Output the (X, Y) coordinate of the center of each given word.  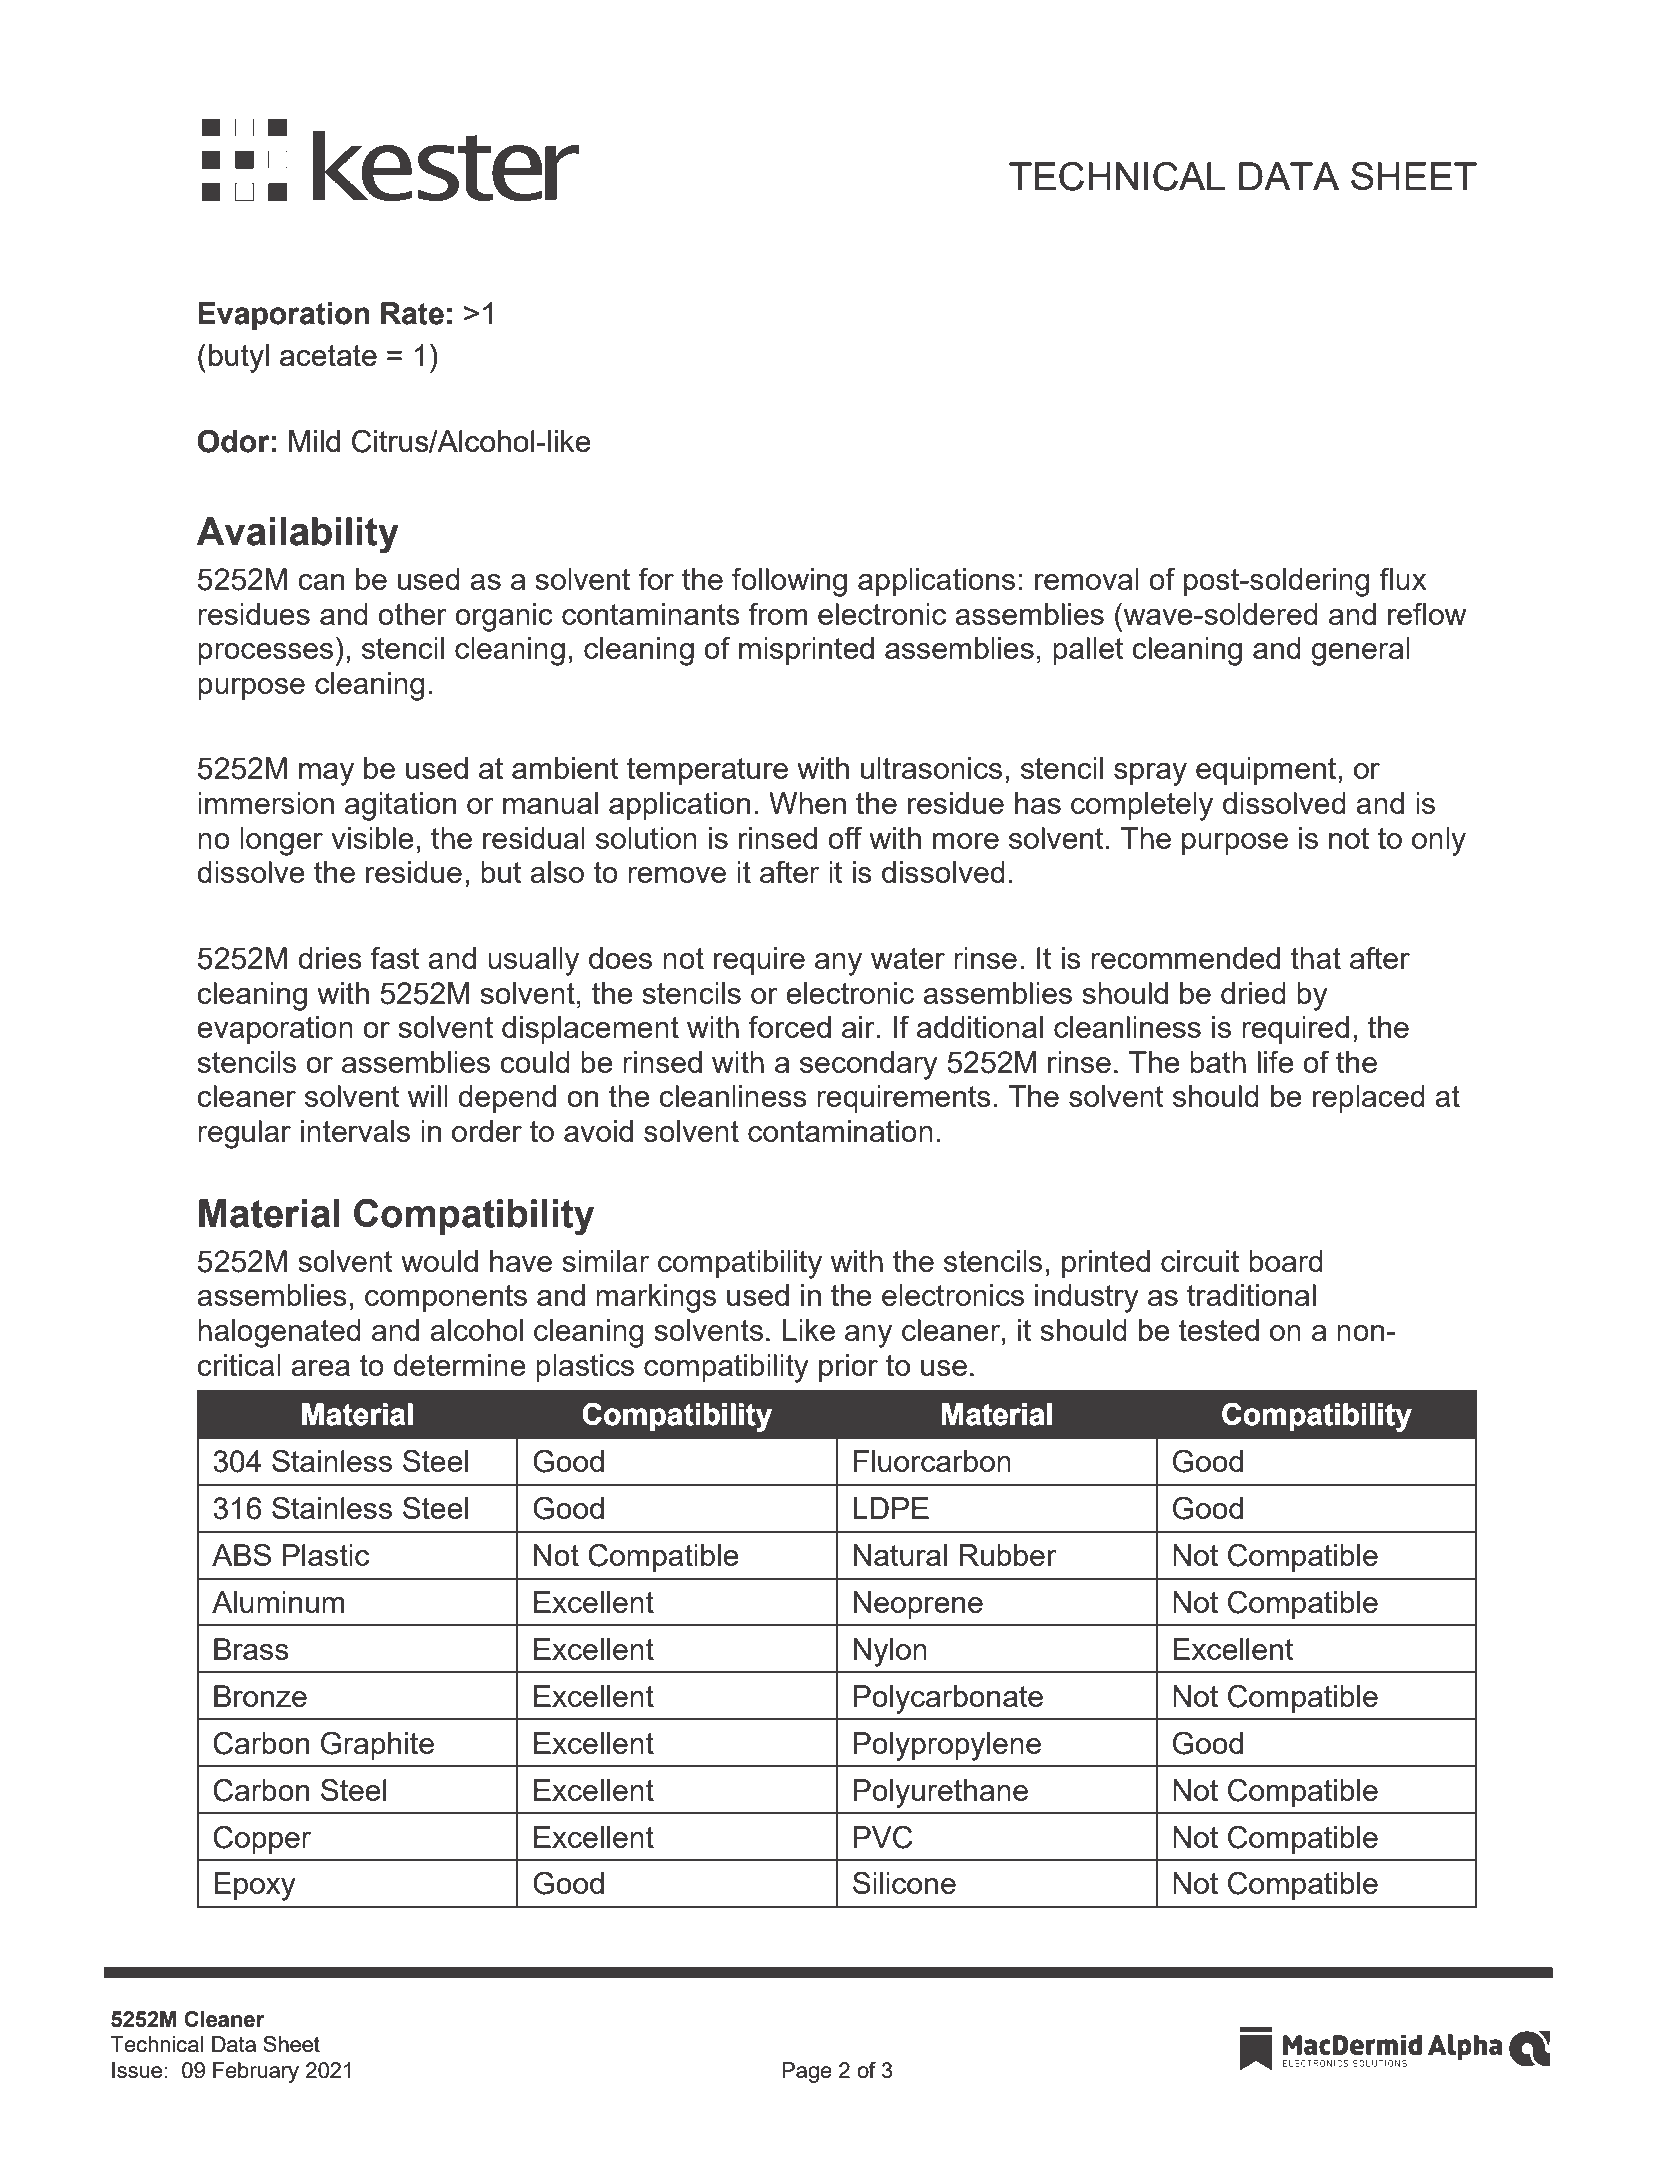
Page (807, 2072)
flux (1403, 579)
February (256, 2072)
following (789, 582)
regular (244, 1134)
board (1286, 1261)
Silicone (904, 1883)
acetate (328, 355)
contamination (840, 1131)
